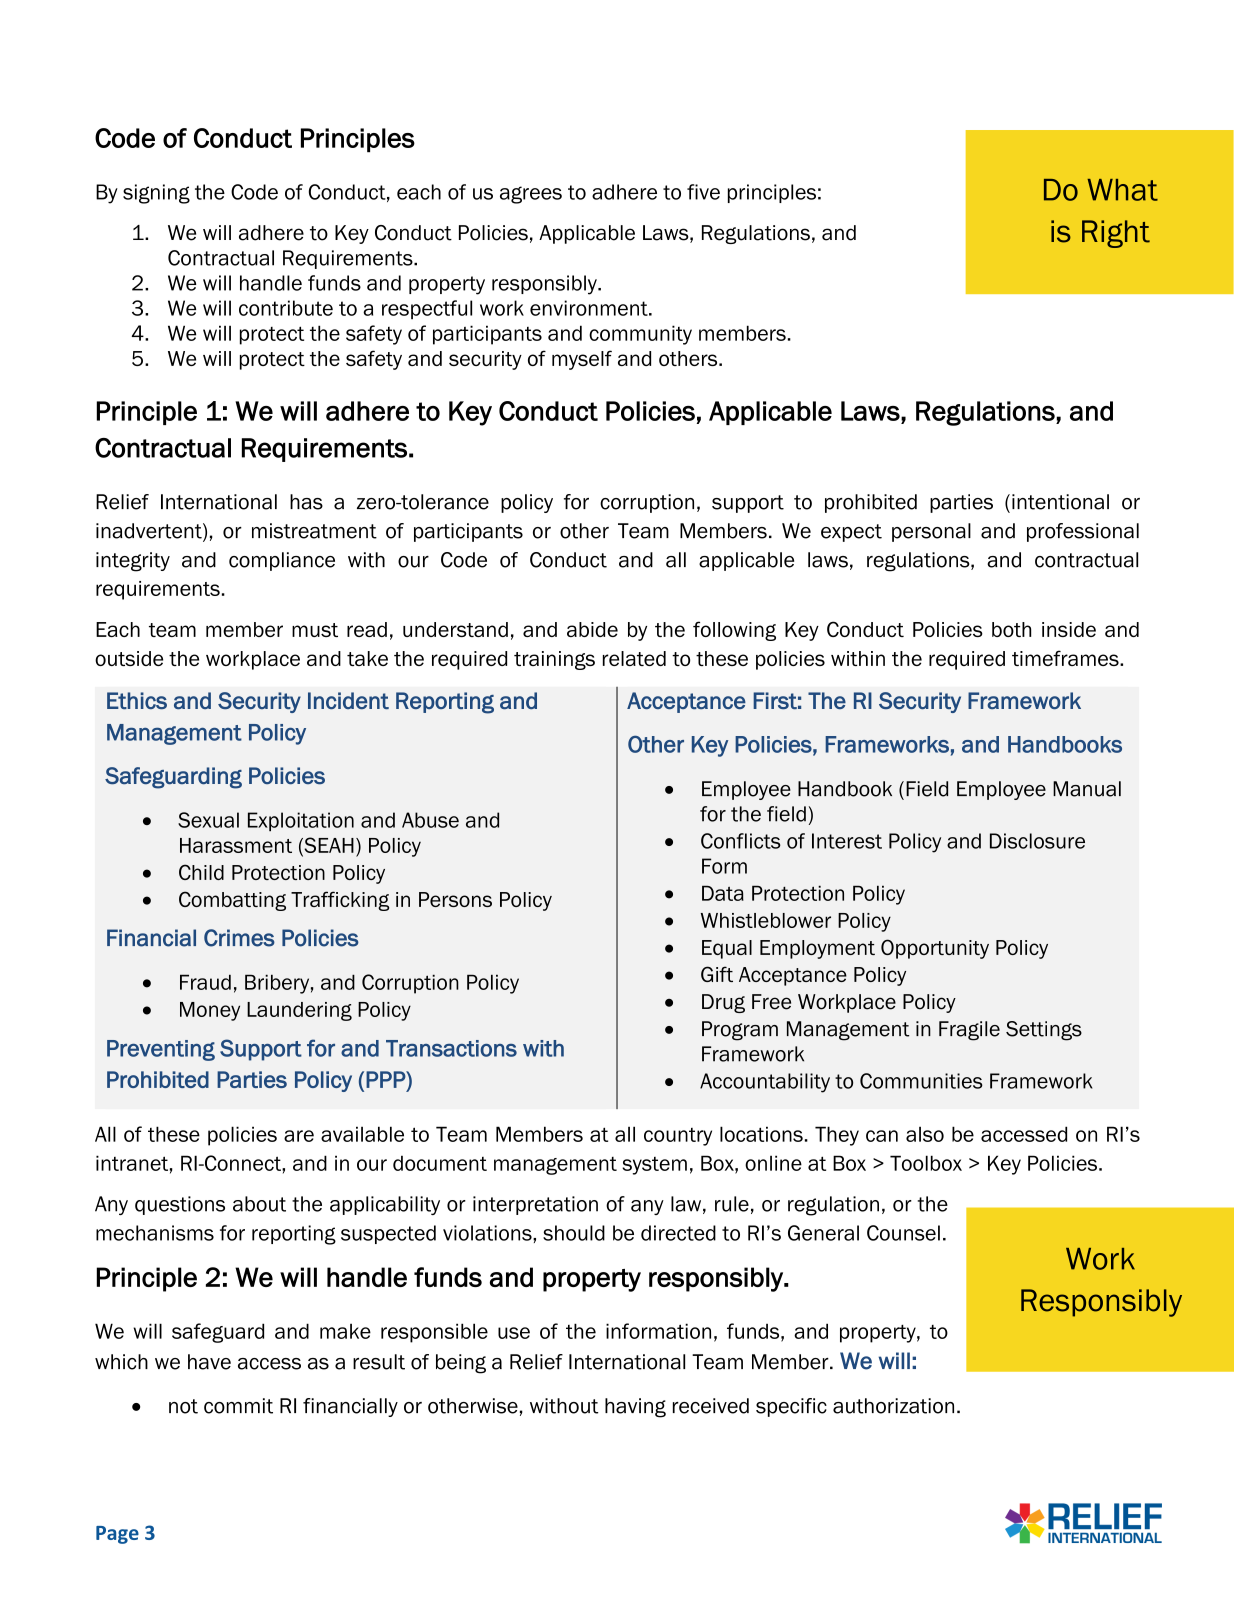 This screenshot has width=1234, height=1597. I want to click on commit, so click(238, 1406).
